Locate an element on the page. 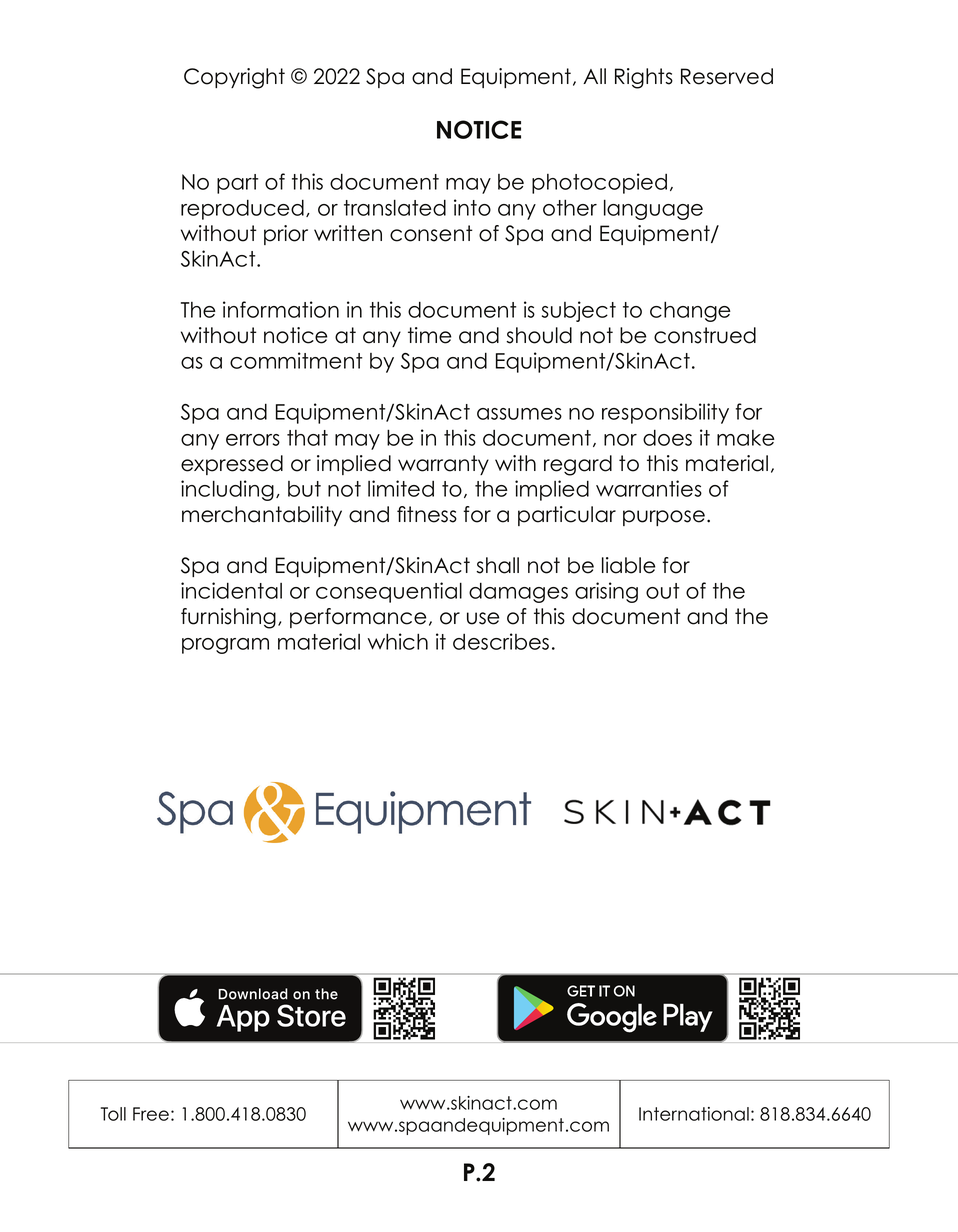 The width and height of the page is (958, 1232). International is located at coordinates (694, 1114).
